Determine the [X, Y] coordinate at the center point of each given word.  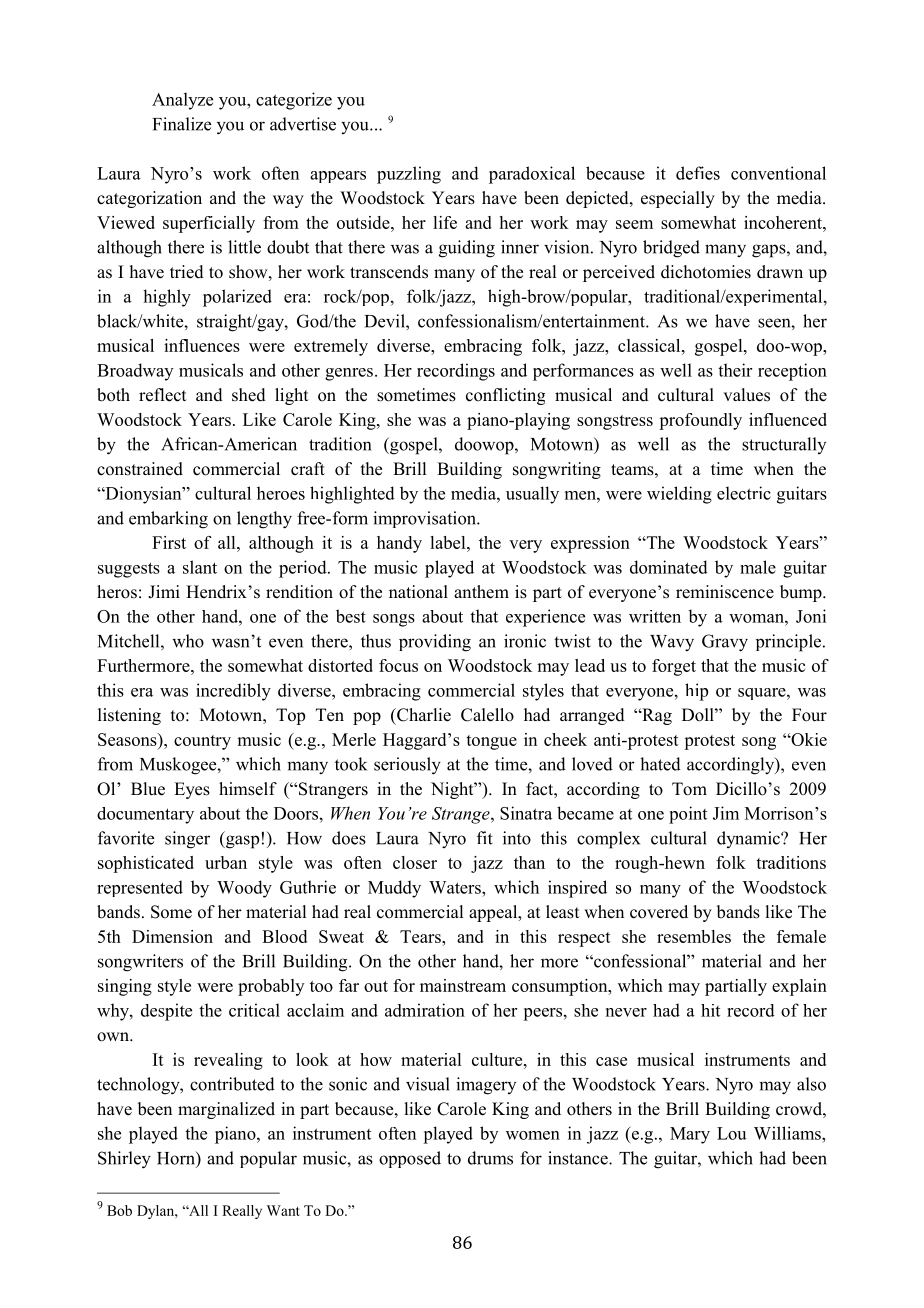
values [746, 395]
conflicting [505, 396]
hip [696, 692]
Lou [731, 1133]
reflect [162, 395]
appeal [494, 913]
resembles [694, 936]
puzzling [409, 175]
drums [490, 1158]
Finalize [182, 124]
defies [698, 173]
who [188, 641]
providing [435, 643]
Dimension [172, 936]
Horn [177, 1158]
